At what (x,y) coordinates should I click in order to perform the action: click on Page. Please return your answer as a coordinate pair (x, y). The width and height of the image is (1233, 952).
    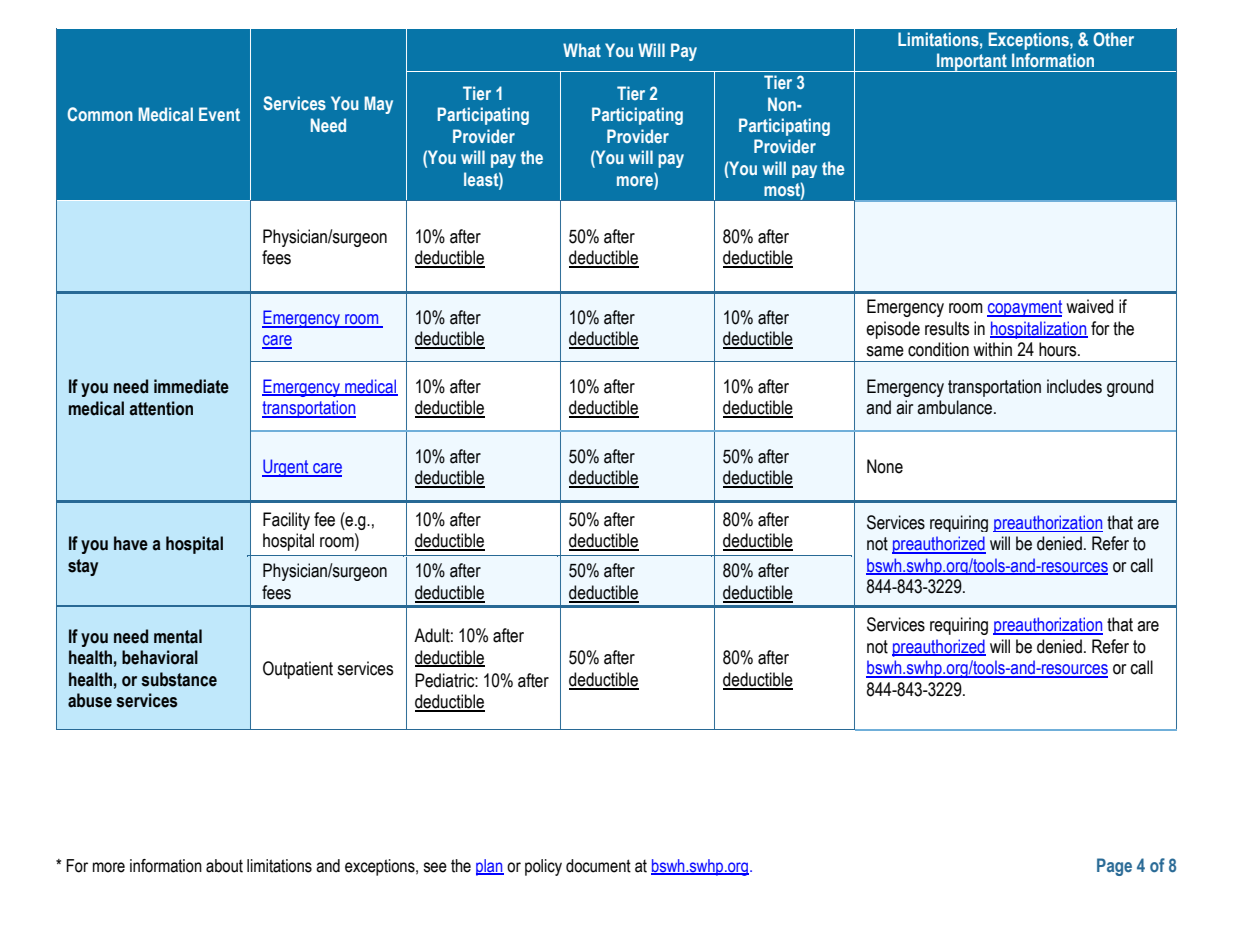
    Looking at the image, I should click on (1114, 867).
